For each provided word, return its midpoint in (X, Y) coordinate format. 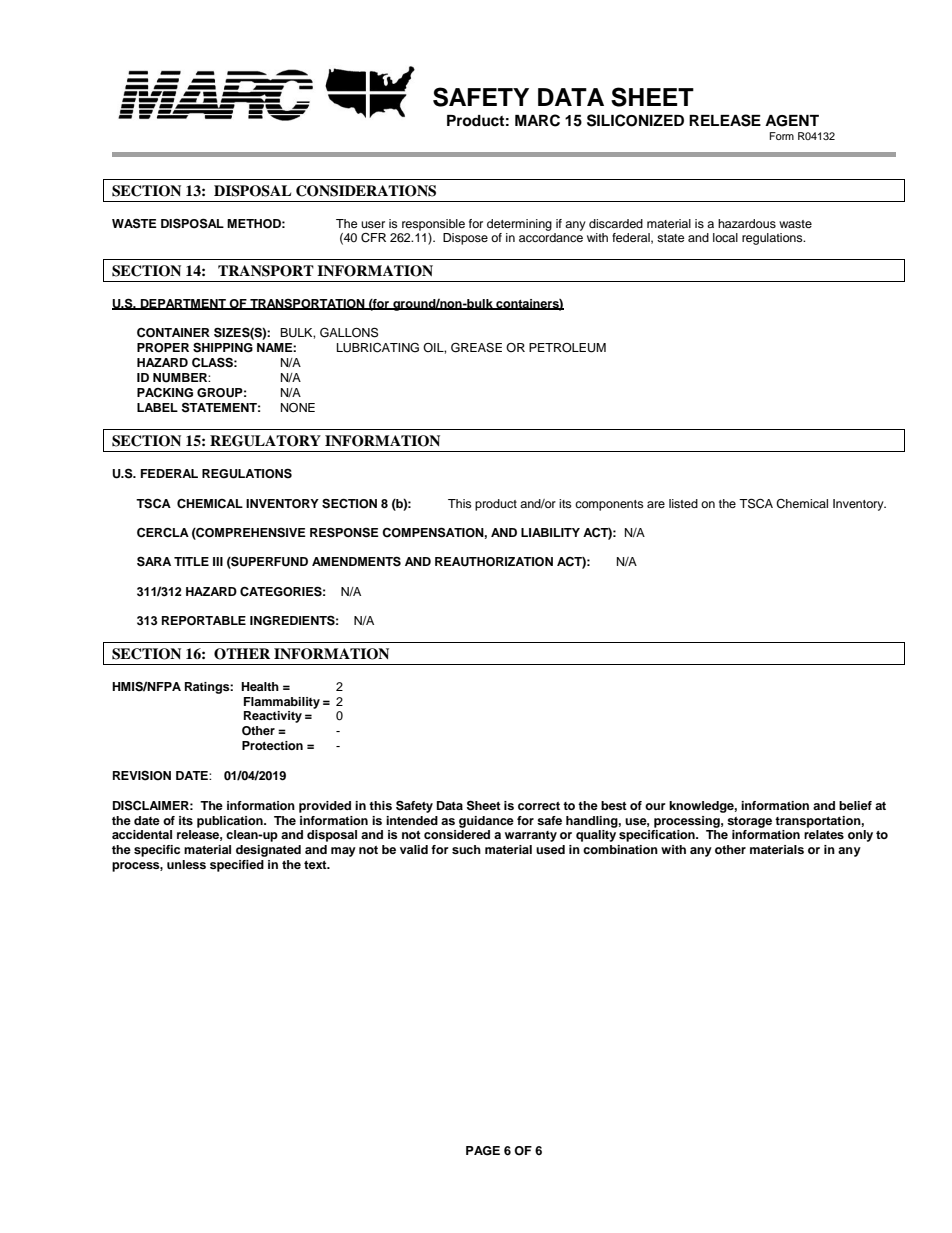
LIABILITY (550, 532)
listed (683, 503)
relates (824, 834)
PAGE (483, 1151)
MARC (537, 120)
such (466, 849)
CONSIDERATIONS (366, 191)
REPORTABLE (204, 621)
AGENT (792, 121)
